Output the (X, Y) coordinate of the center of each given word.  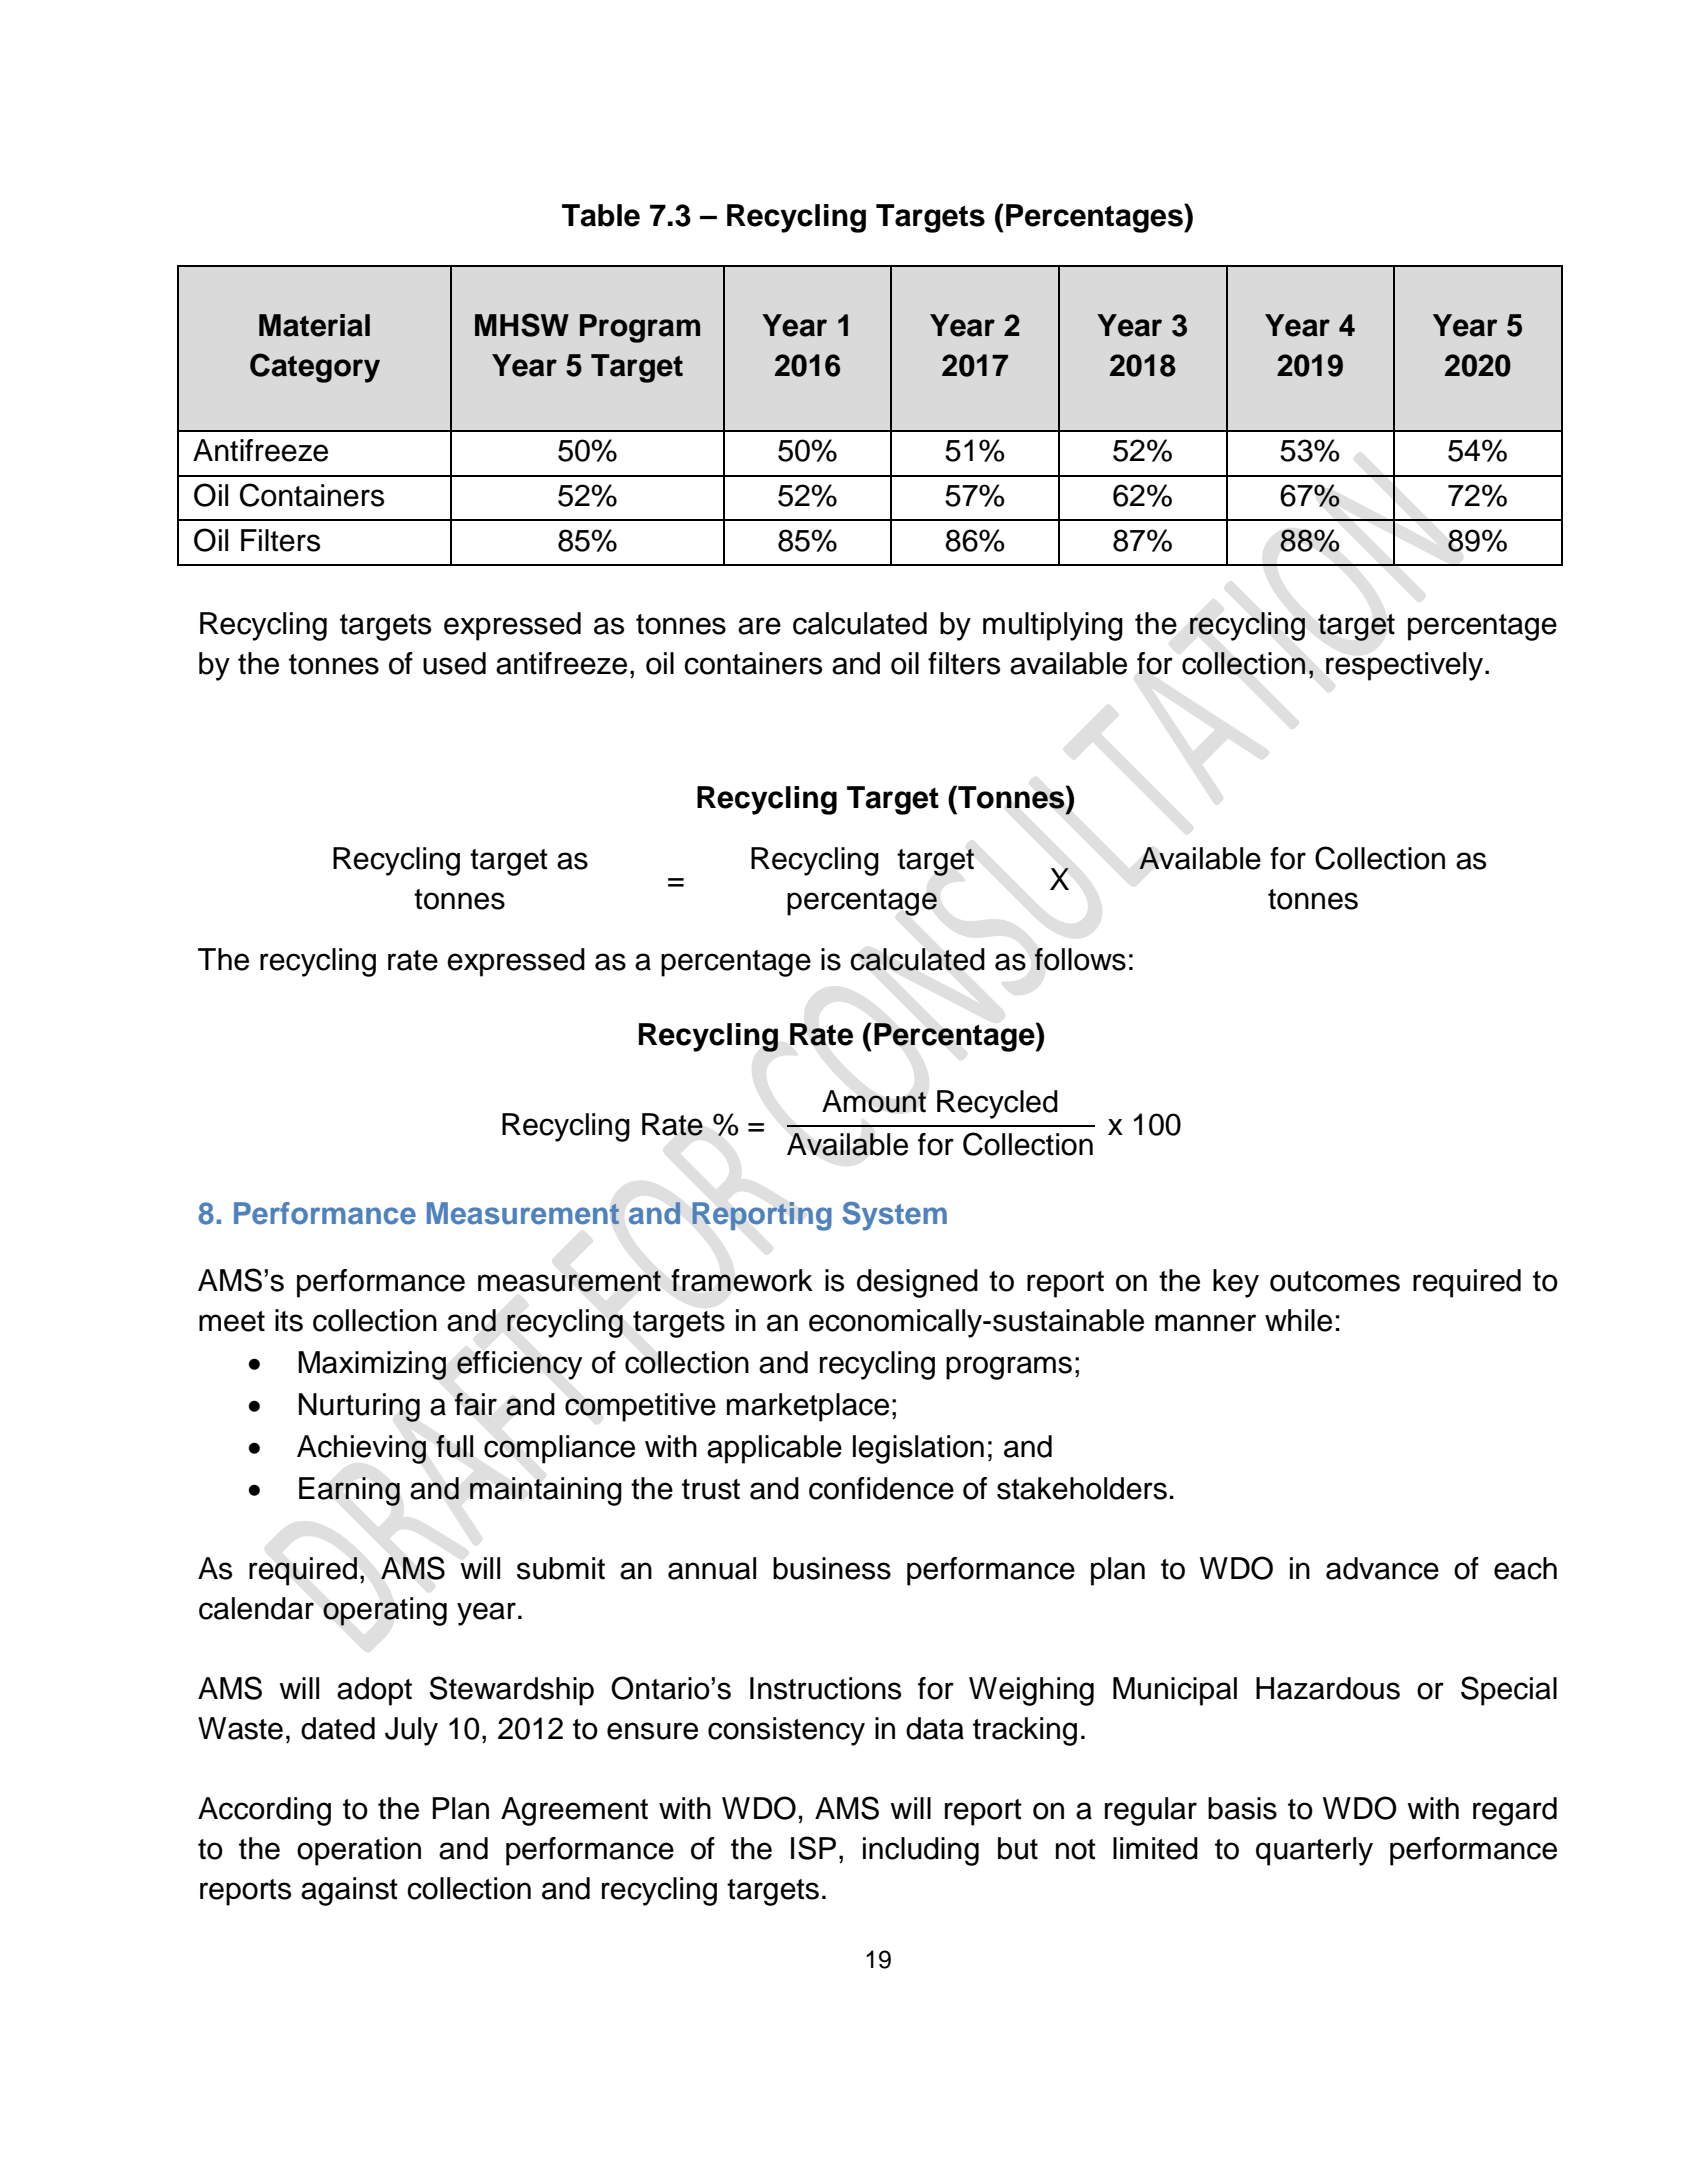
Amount (874, 1101)
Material (314, 325)
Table (601, 215)
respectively (1406, 666)
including (921, 1851)
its (289, 1320)
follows (1080, 959)
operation (359, 1851)
